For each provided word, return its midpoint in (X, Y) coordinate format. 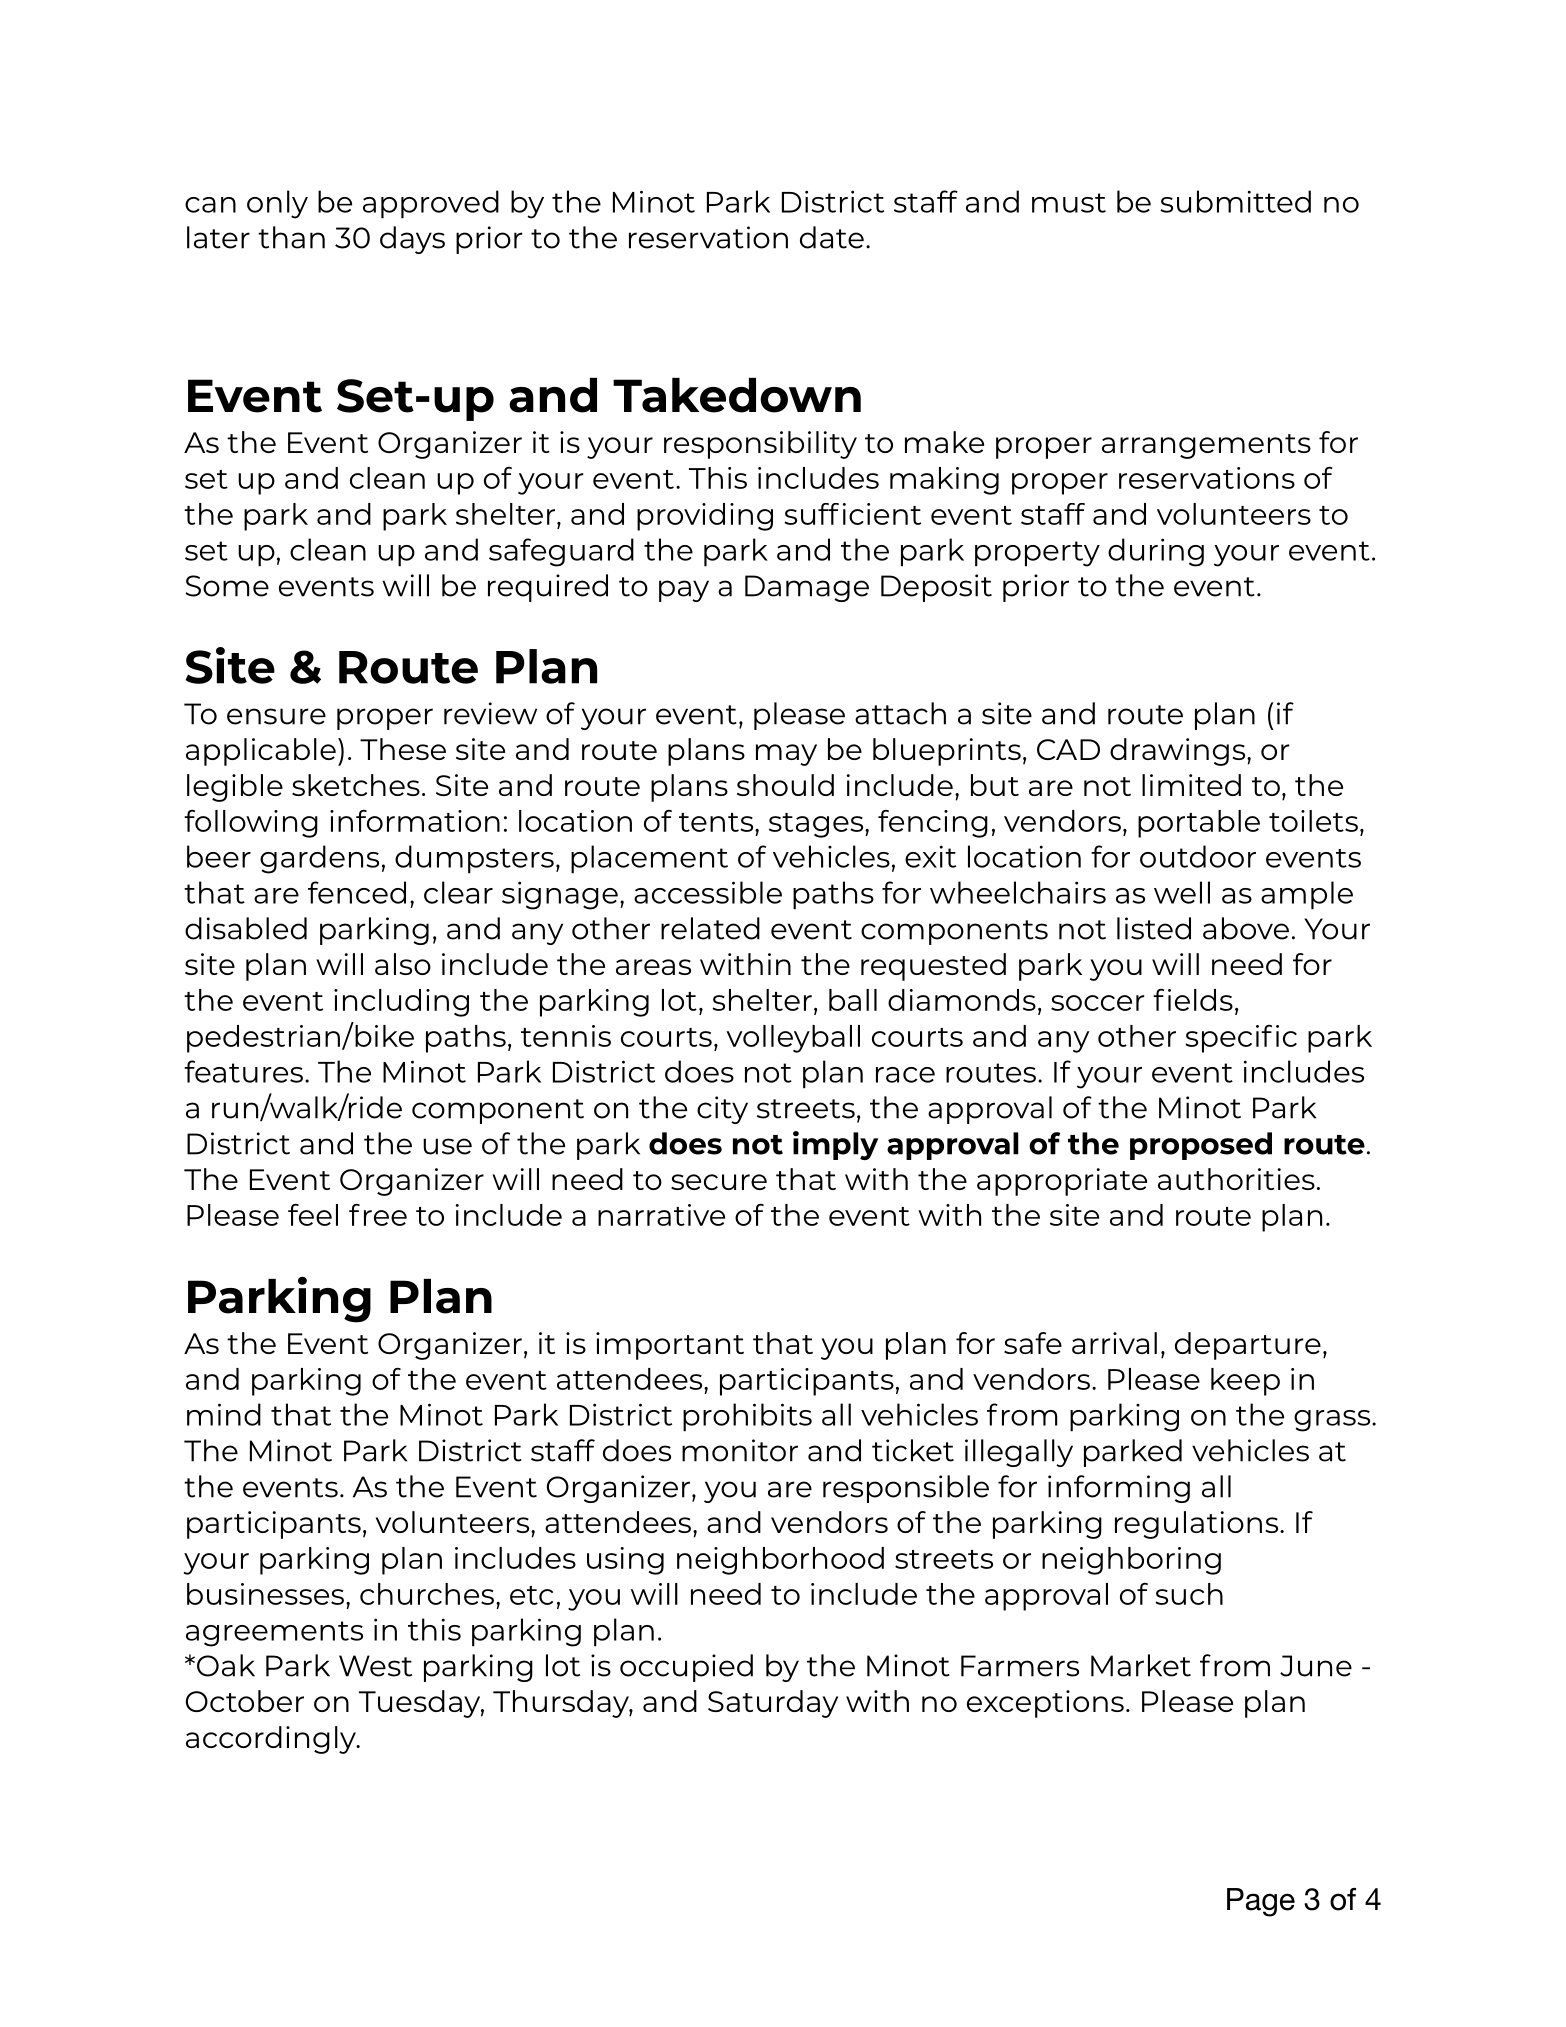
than (291, 237)
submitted (1235, 201)
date (832, 237)
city (722, 1110)
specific (1241, 1039)
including (401, 1003)
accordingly (272, 1740)
